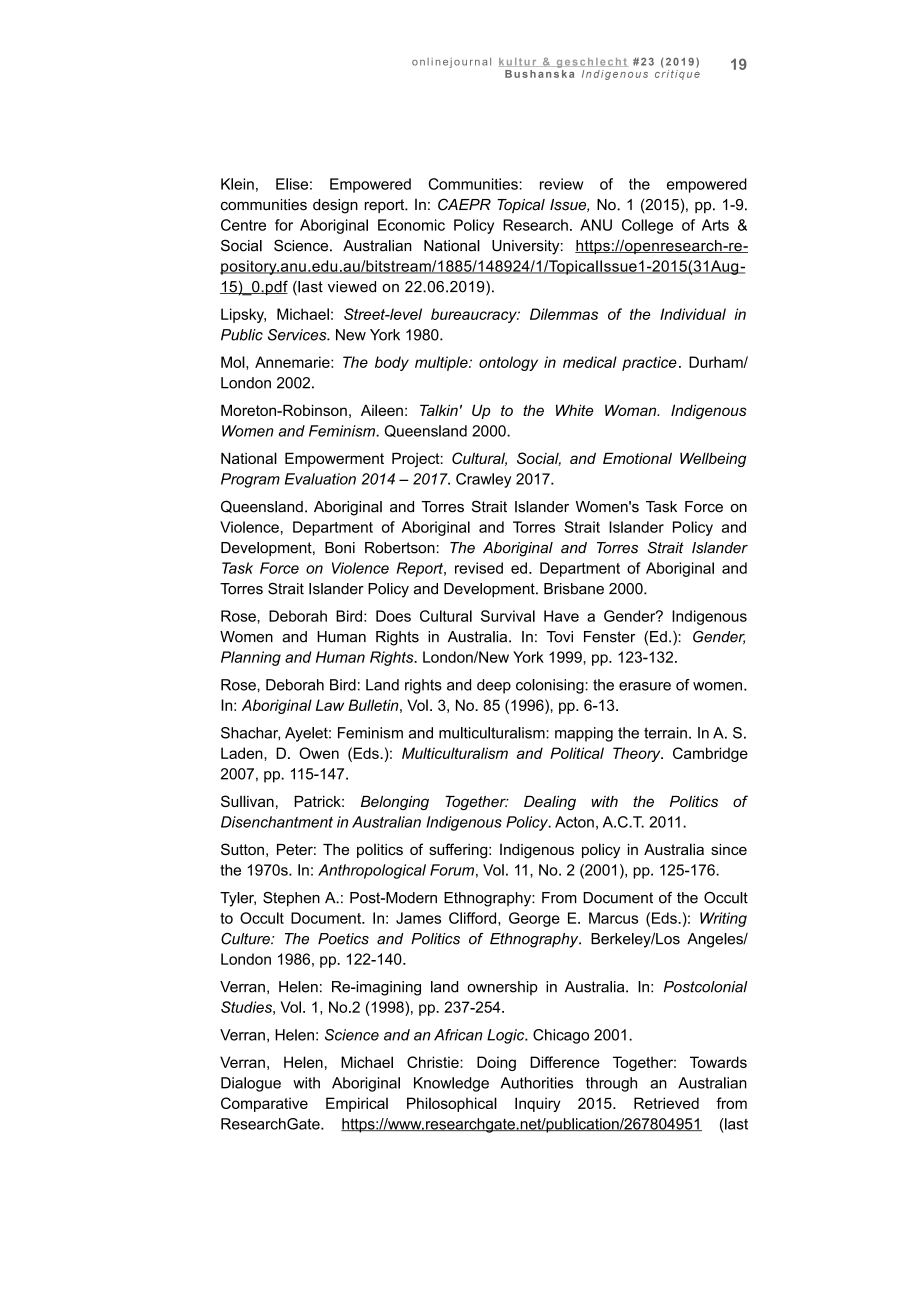 This page has height=1308, width=924. What do you see at coordinates (645, 686) in the page?
I see `erasure` at bounding box center [645, 686].
